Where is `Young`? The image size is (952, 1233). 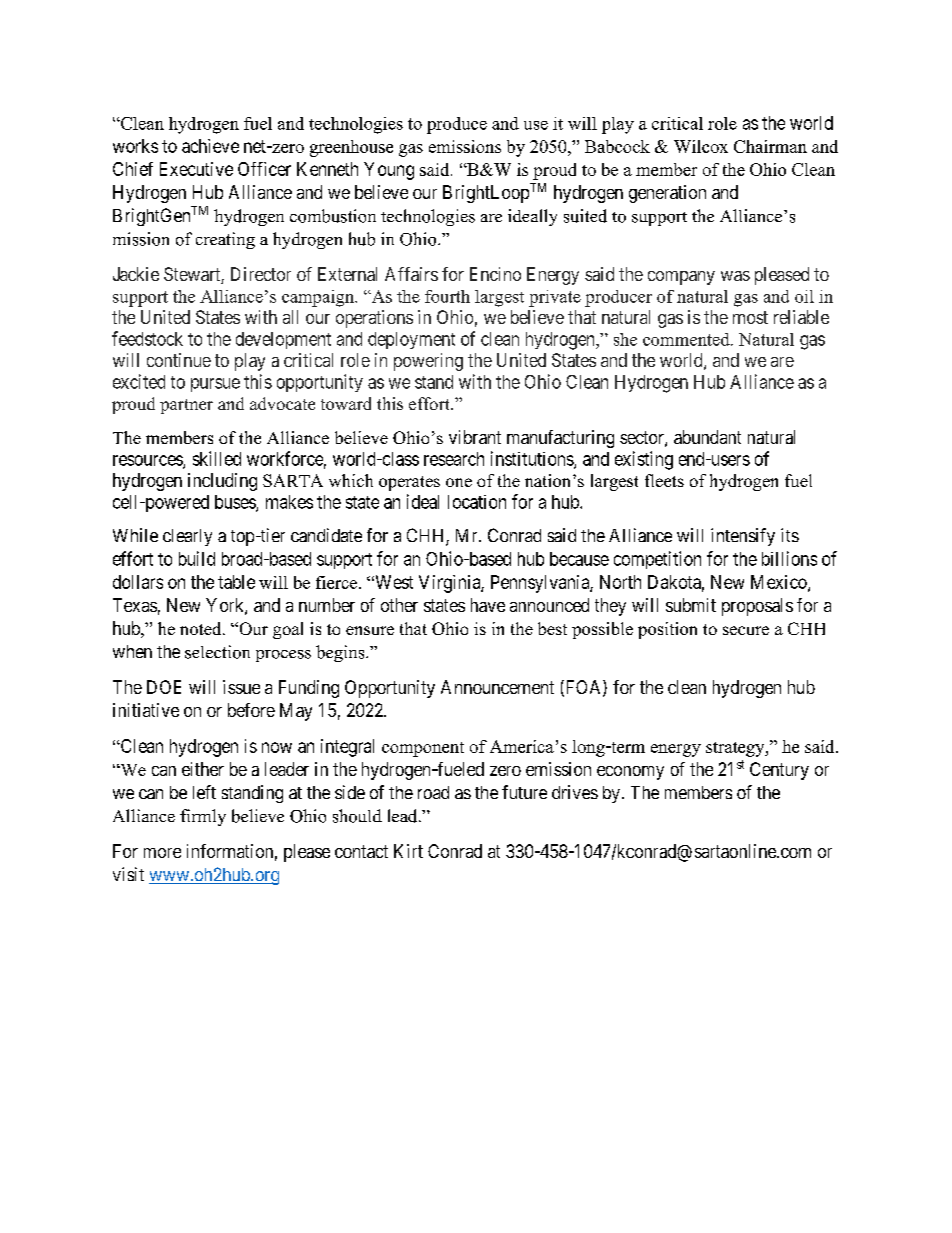
Young is located at coordinates (389, 171).
